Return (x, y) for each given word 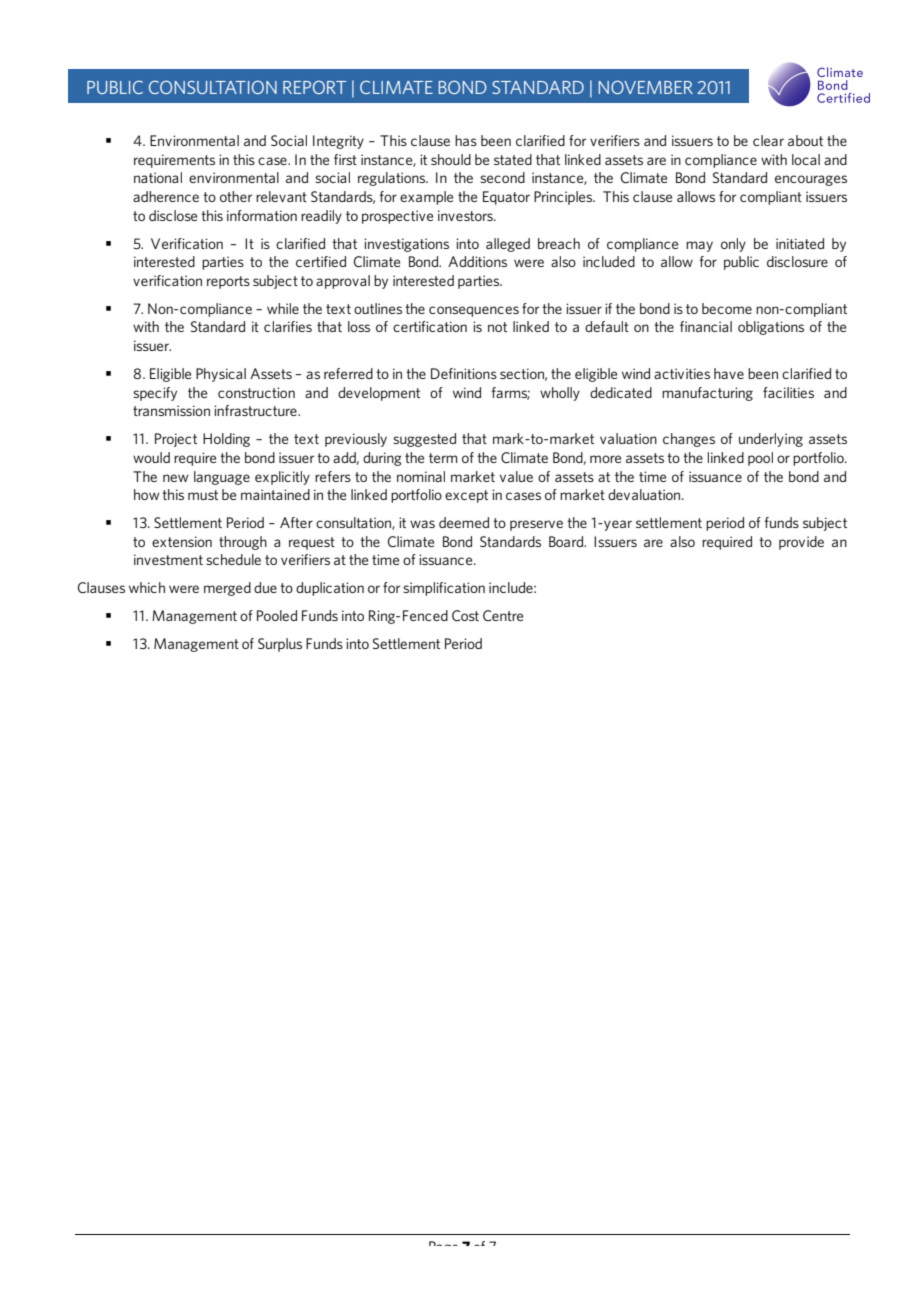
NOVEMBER (646, 87)
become (727, 308)
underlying (771, 440)
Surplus (280, 645)
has (466, 140)
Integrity (338, 142)
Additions (477, 261)
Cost (465, 615)
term (443, 458)
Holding (226, 440)
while (283, 308)
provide (801, 543)
